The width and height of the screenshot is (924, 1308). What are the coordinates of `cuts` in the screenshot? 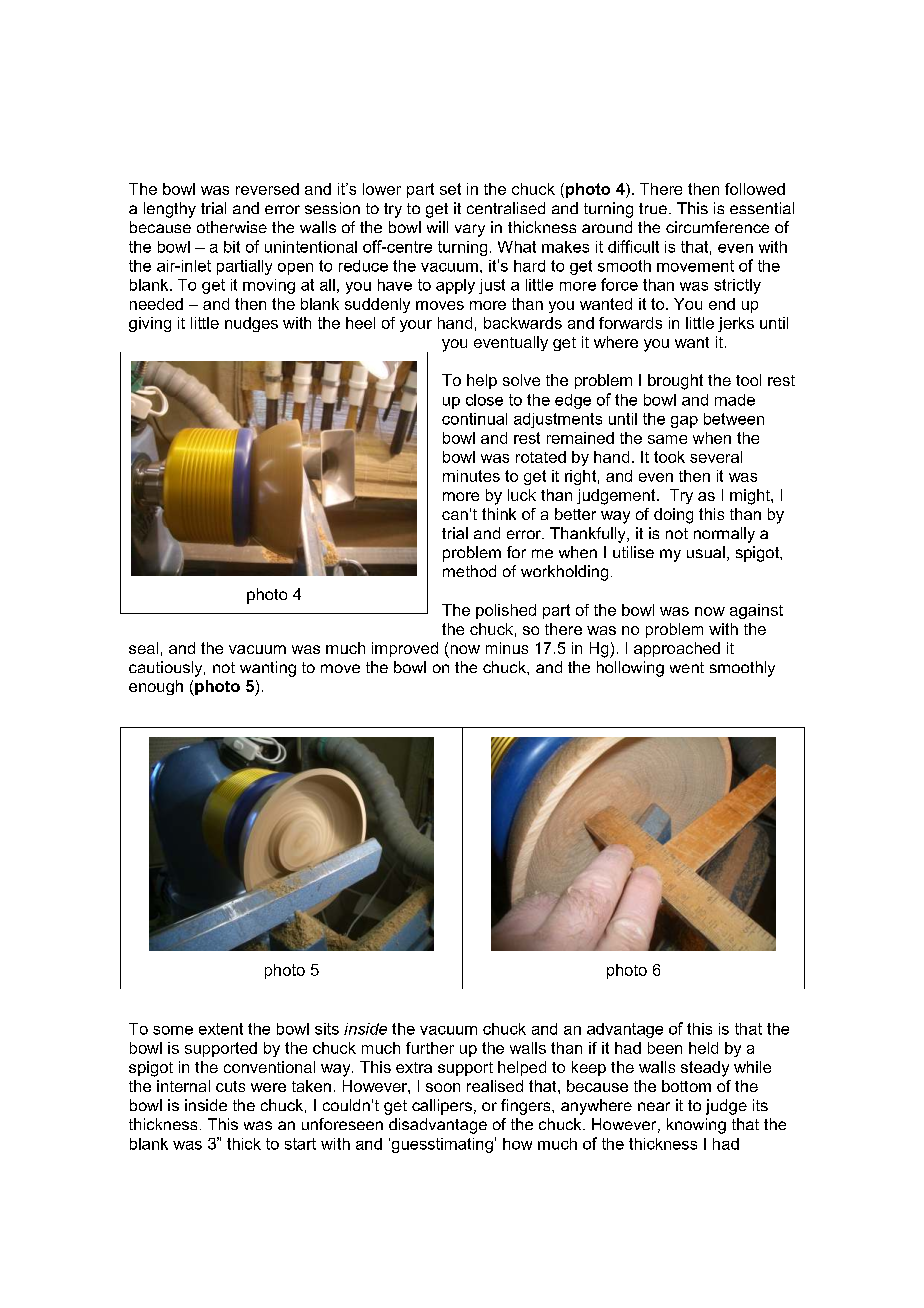 It's located at (230, 1086).
